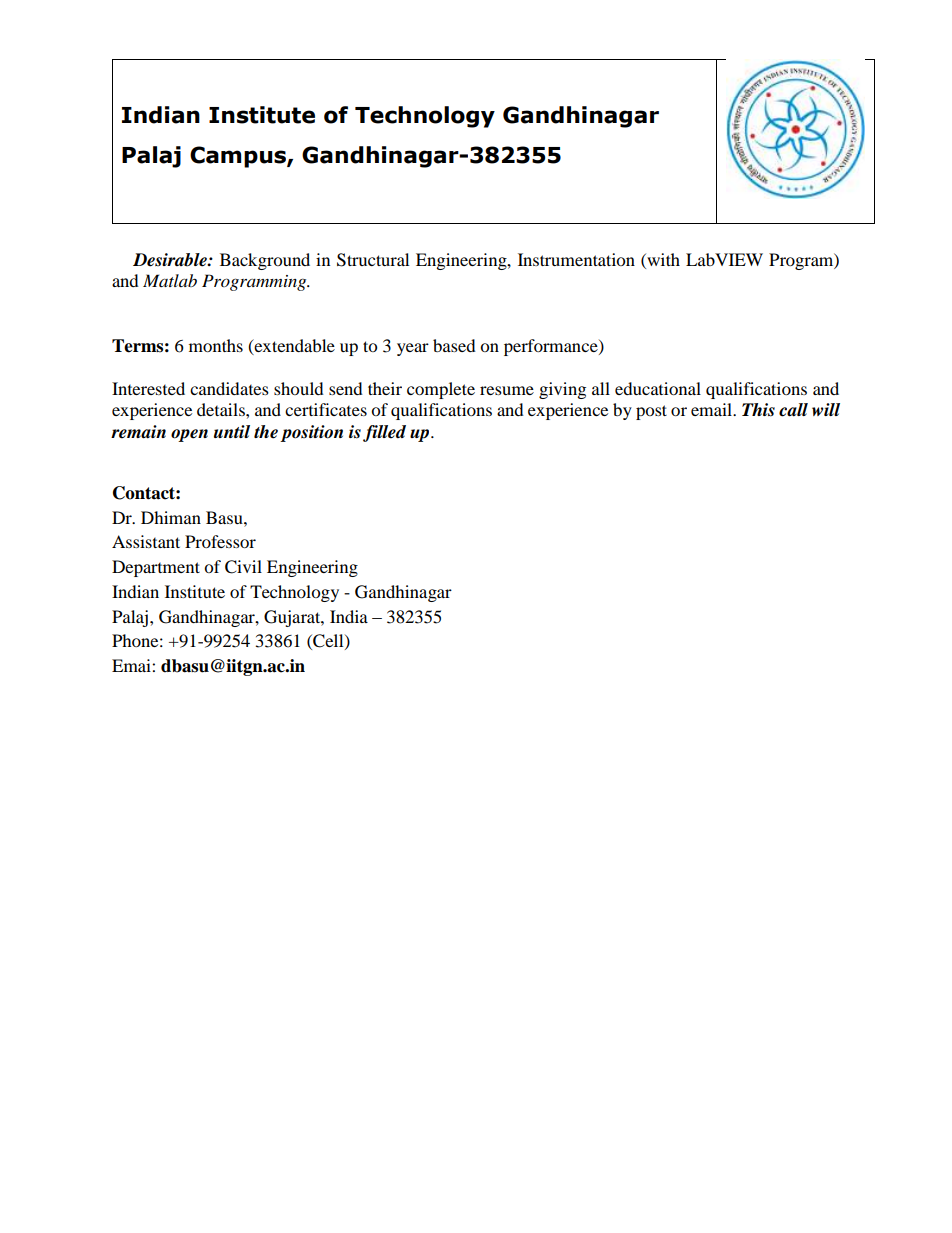 Image resolution: width=952 pixels, height=1233 pixels. I want to click on Department, so click(156, 568).
